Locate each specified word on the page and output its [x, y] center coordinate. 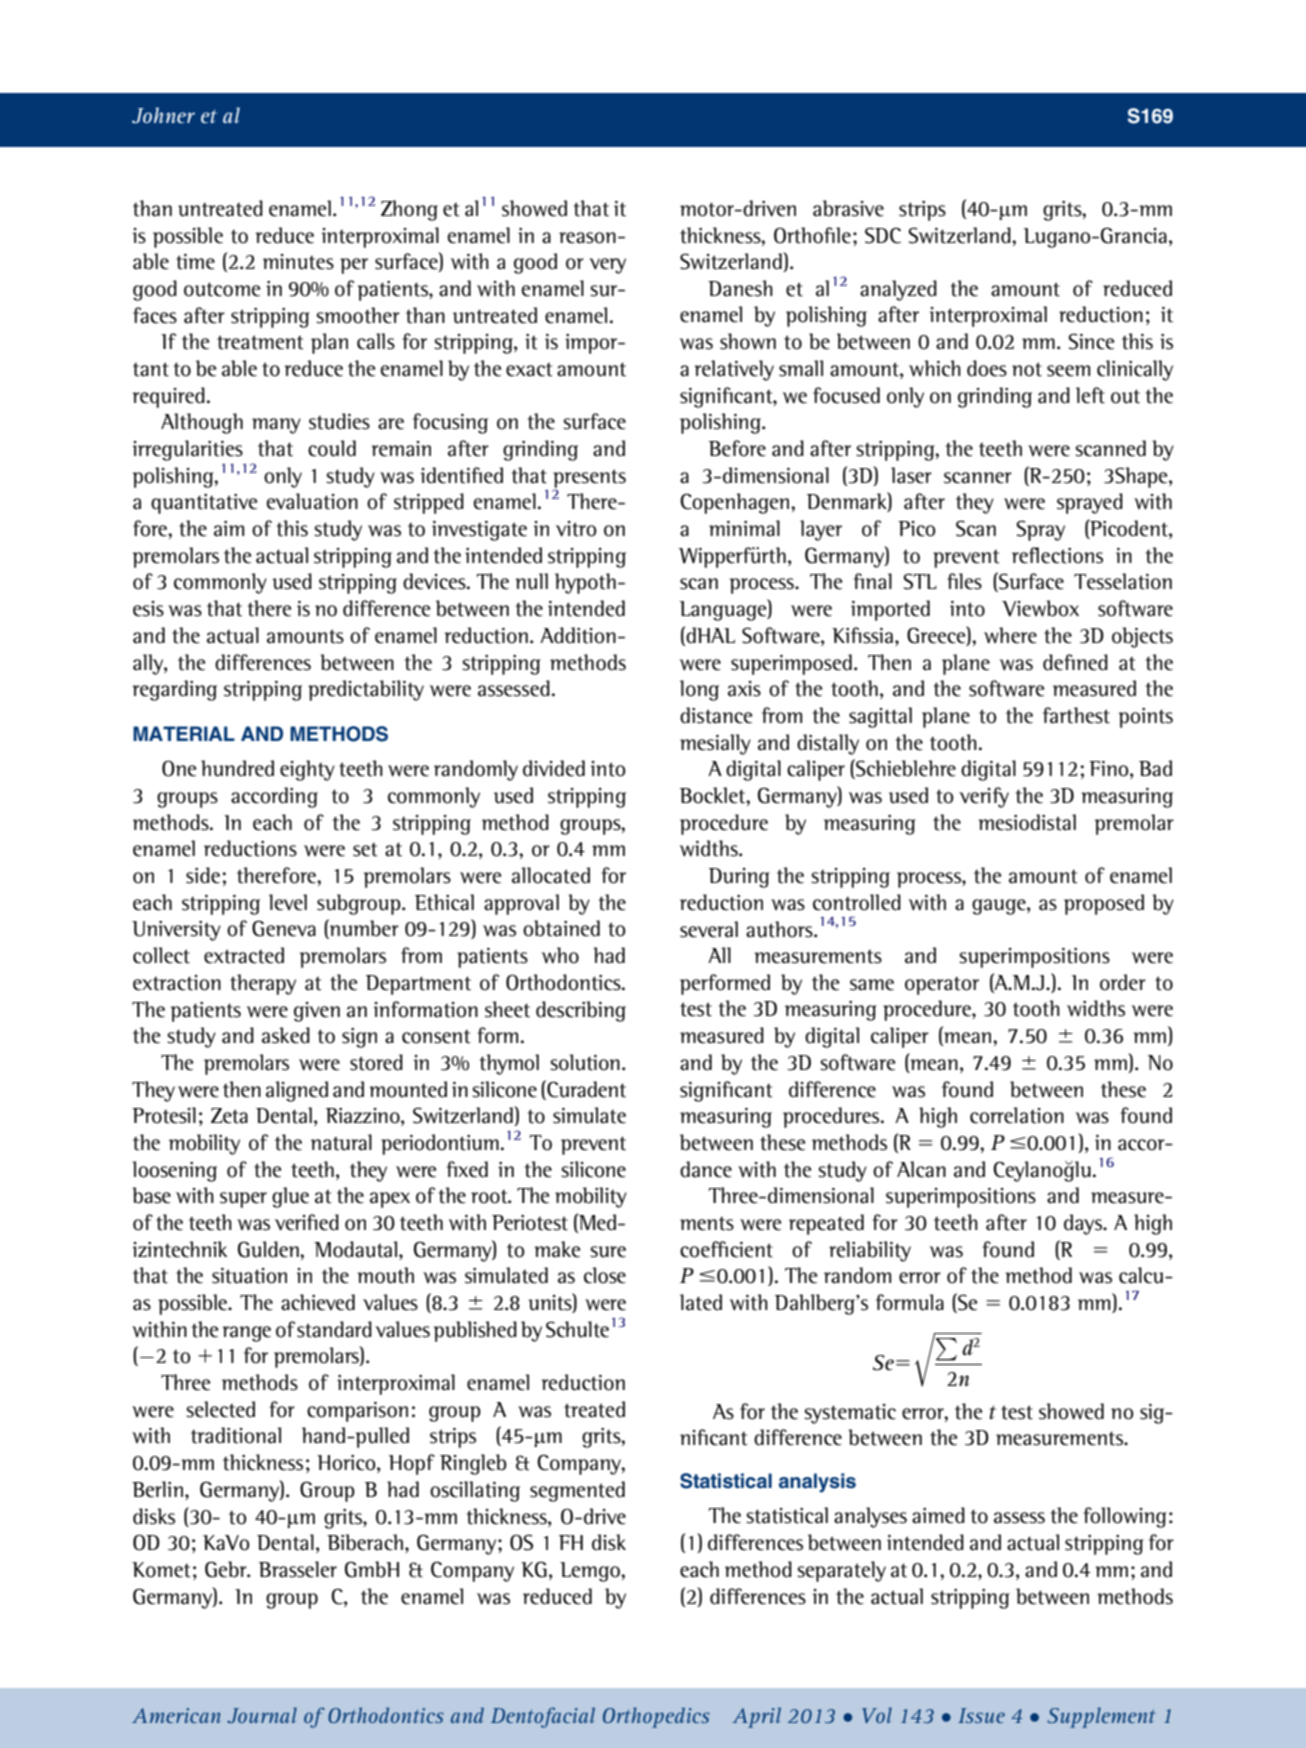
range [246, 1334]
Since [1091, 341]
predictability [366, 690]
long [699, 690]
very [607, 266]
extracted [244, 955]
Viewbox [1040, 608]
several [709, 929]
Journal [262, 1715]
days [1084, 1224]
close [605, 1275]
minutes [298, 262]
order [1123, 982]
